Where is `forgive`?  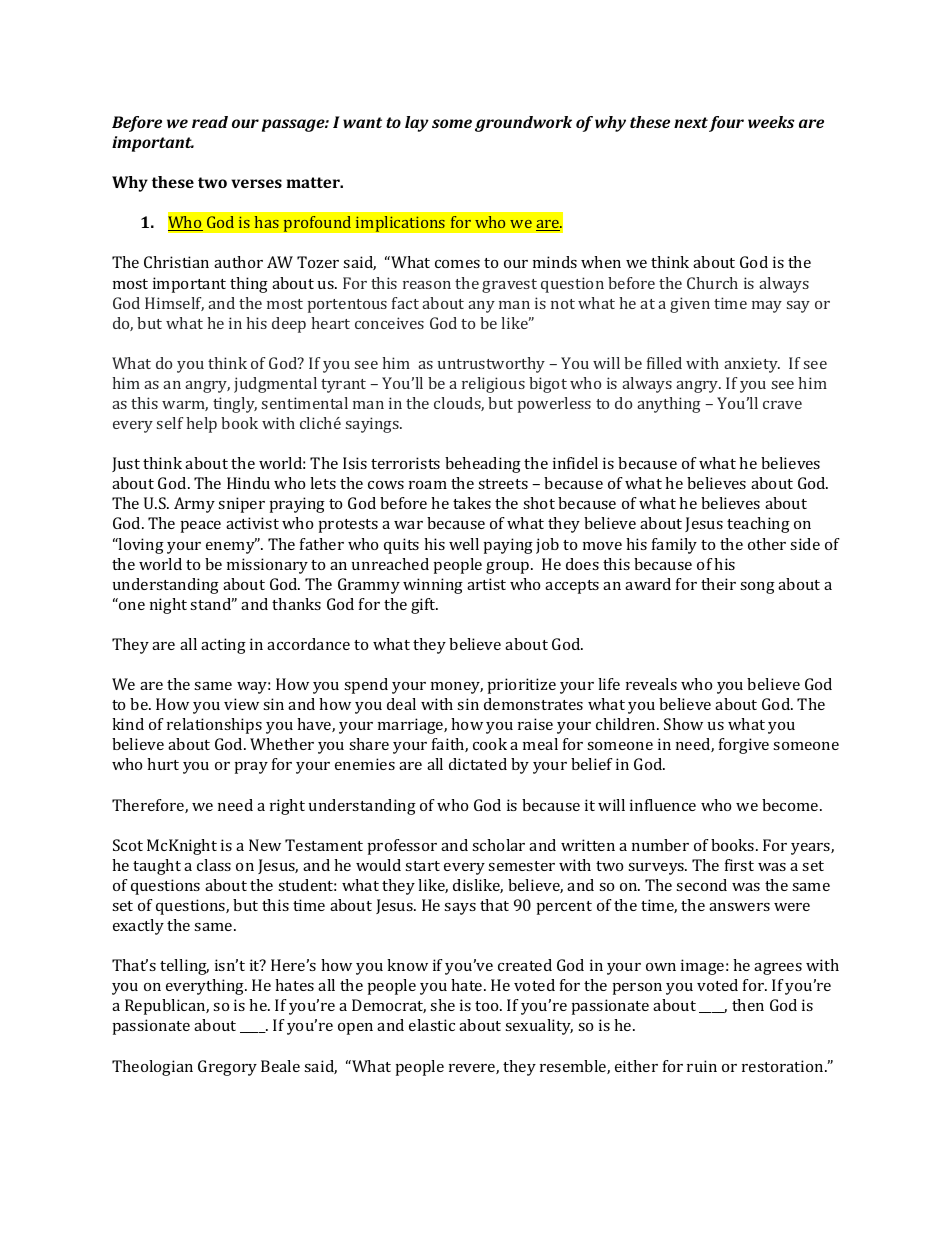
forgive is located at coordinates (744, 746).
